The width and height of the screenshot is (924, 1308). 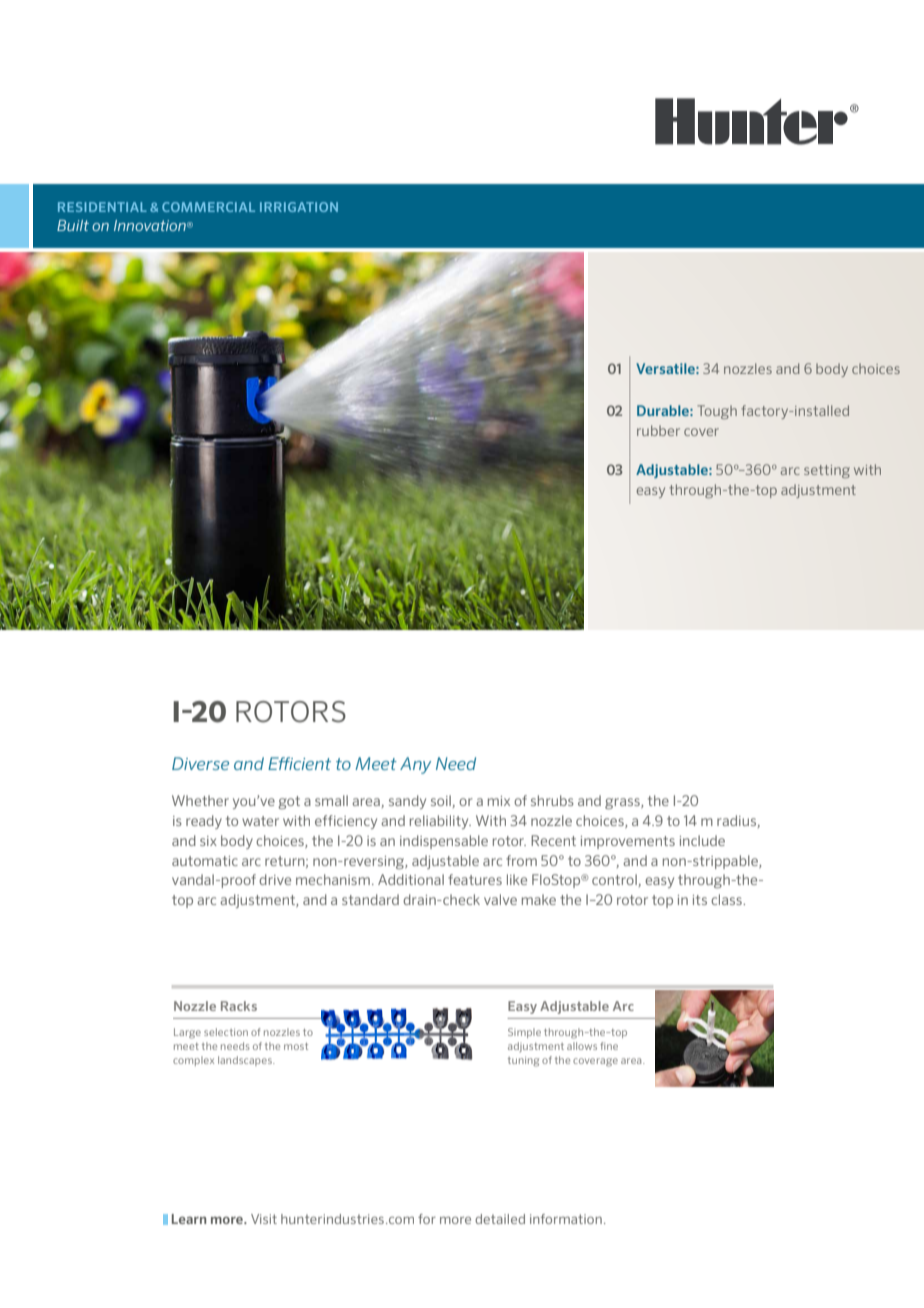 I want to click on IRRIGATION, so click(x=299, y=207).
